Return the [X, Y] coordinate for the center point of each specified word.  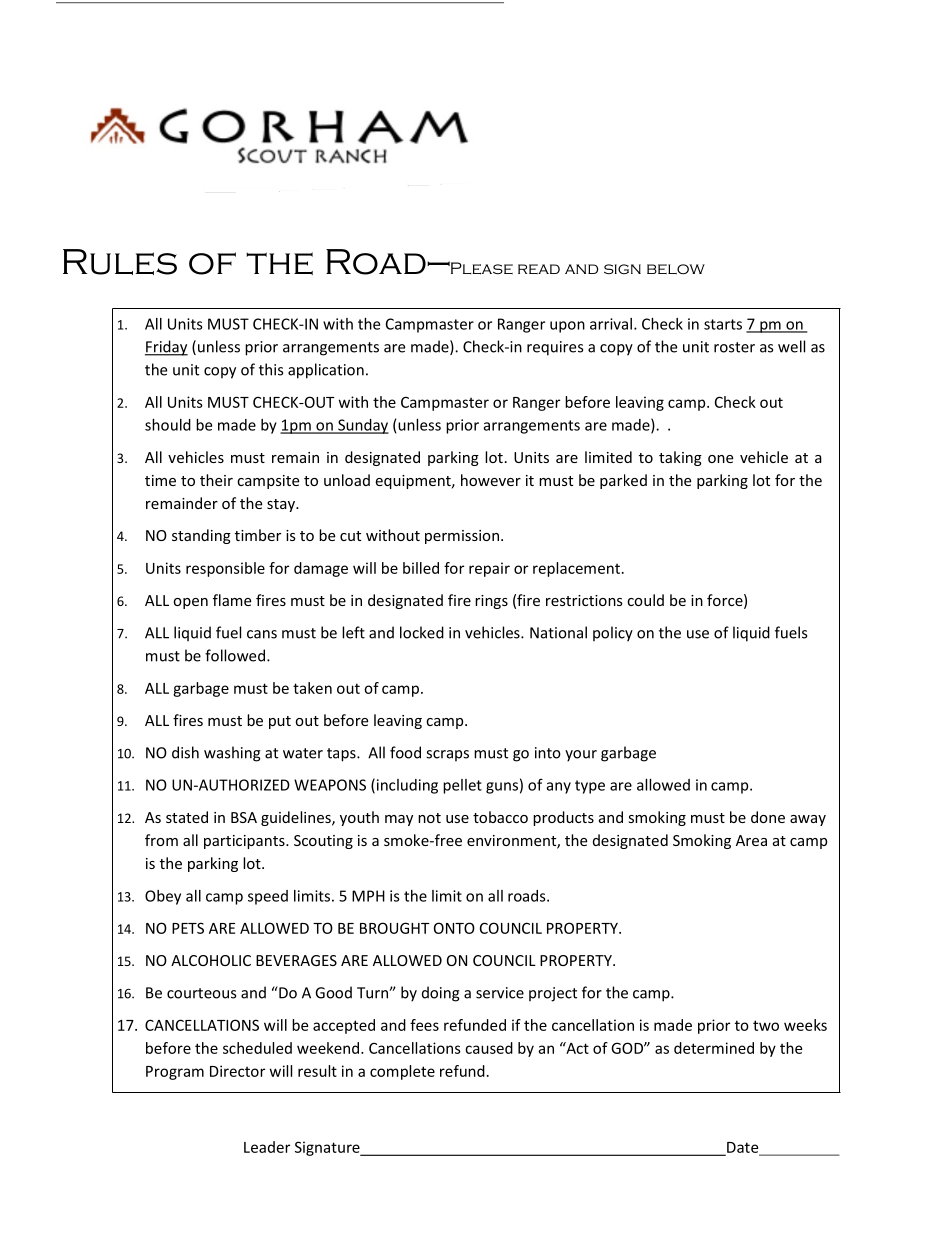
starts [723, 324]
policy [613, 634]
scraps [447, 756]
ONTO [454, 928]
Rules [120, 262]
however [491, 480]
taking [680, 458]
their [216, 480]
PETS [188, 928]
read [539, 269]
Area [751, 840]
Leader [267, 1147]
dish [185, 752]
